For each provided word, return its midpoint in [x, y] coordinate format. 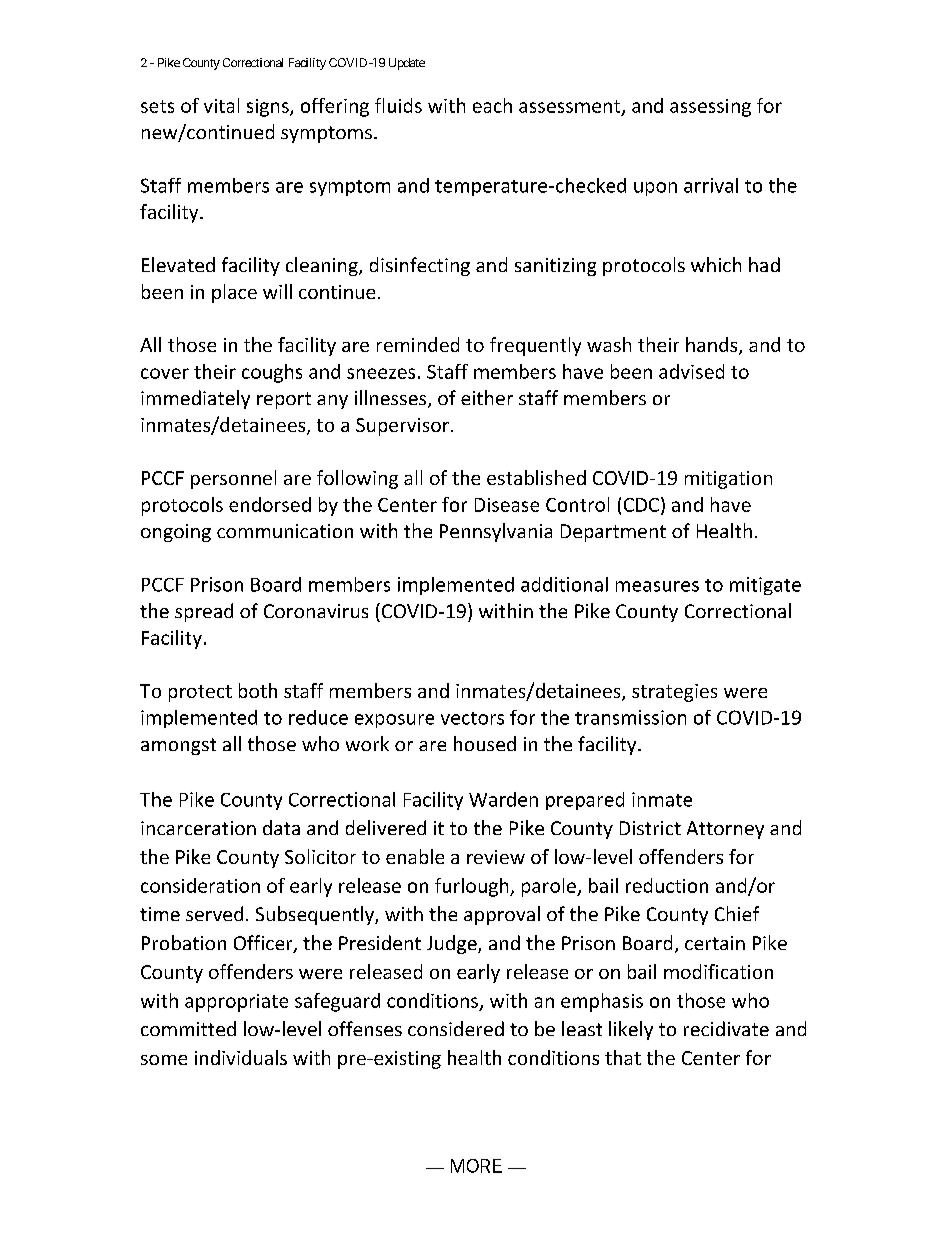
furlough [473, 887]
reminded [418, 344]
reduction [667, 885]
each [492, 105]
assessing [710, 108]
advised [691, 371]
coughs [272, 373]
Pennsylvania [496, 532]
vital [221, 105]
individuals [241, 1057]
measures [657, 586]
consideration [200, 885]
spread [204, 612]
